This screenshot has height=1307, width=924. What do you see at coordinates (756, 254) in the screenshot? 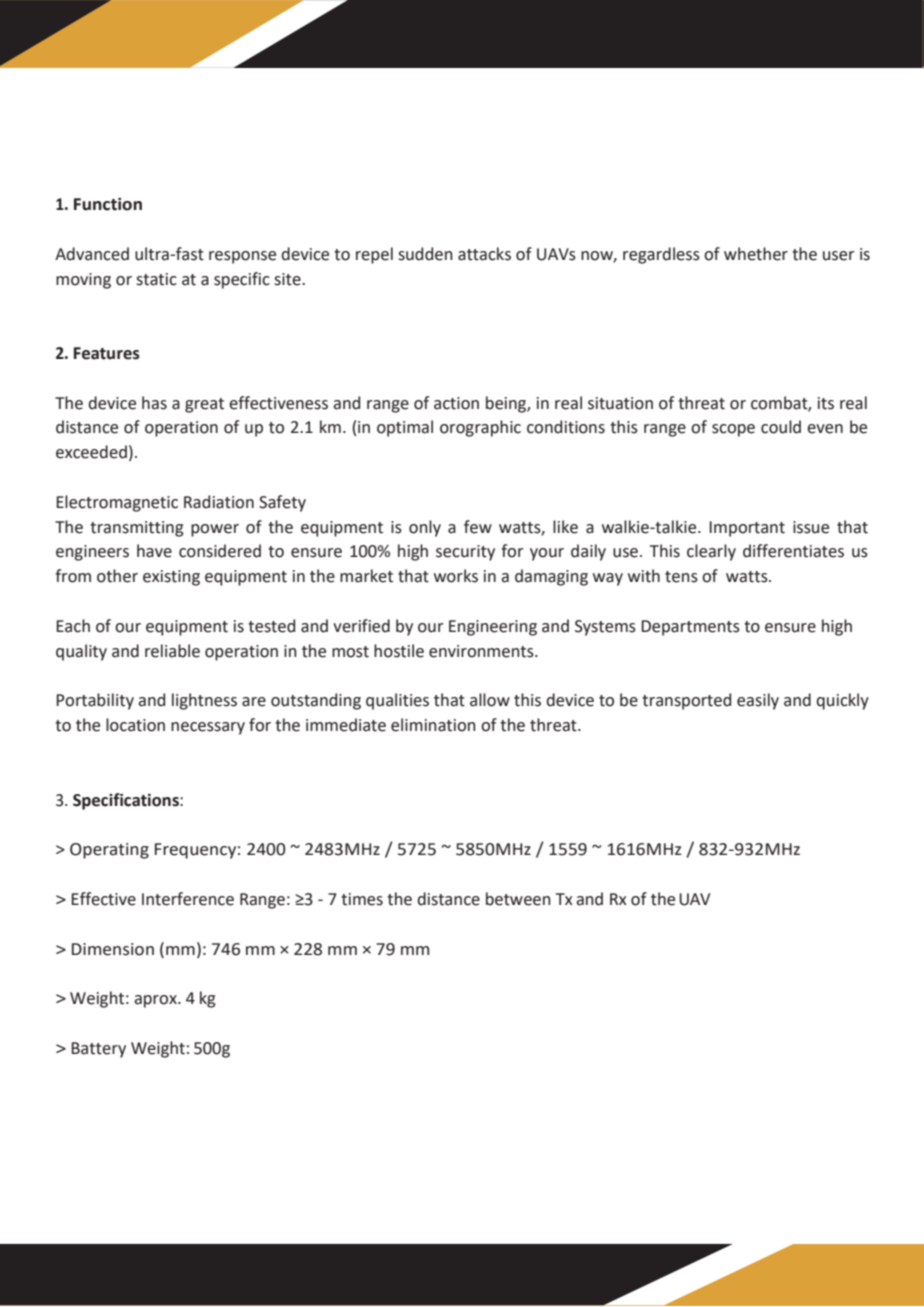
I see `whether` at bounding box center [756, 254].
